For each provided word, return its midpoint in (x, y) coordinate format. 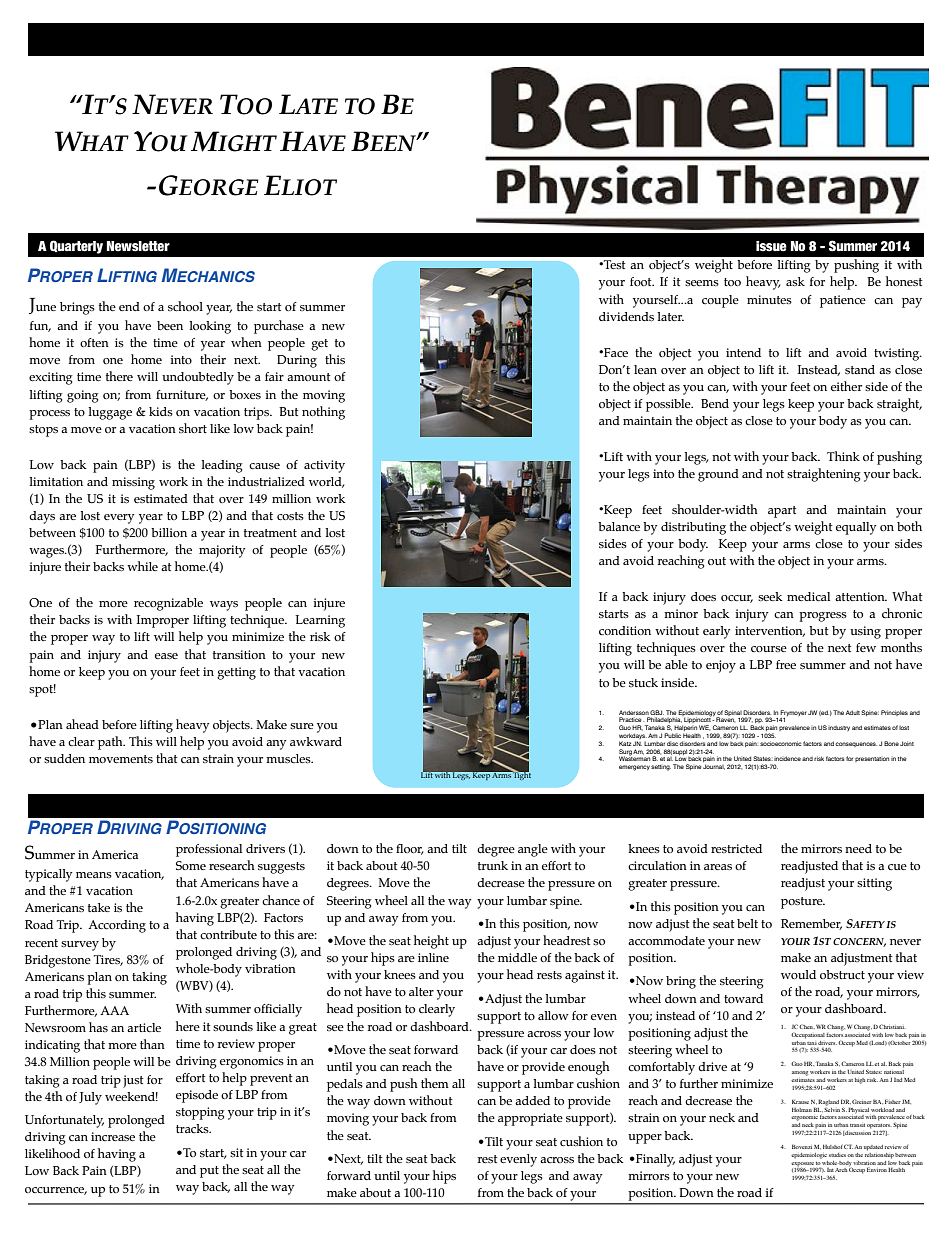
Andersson (634, 712)
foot (642, 281)
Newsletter (138, 246)
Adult (853, 712)
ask (795, 281)
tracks (193, 1128)
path (111, 743)
